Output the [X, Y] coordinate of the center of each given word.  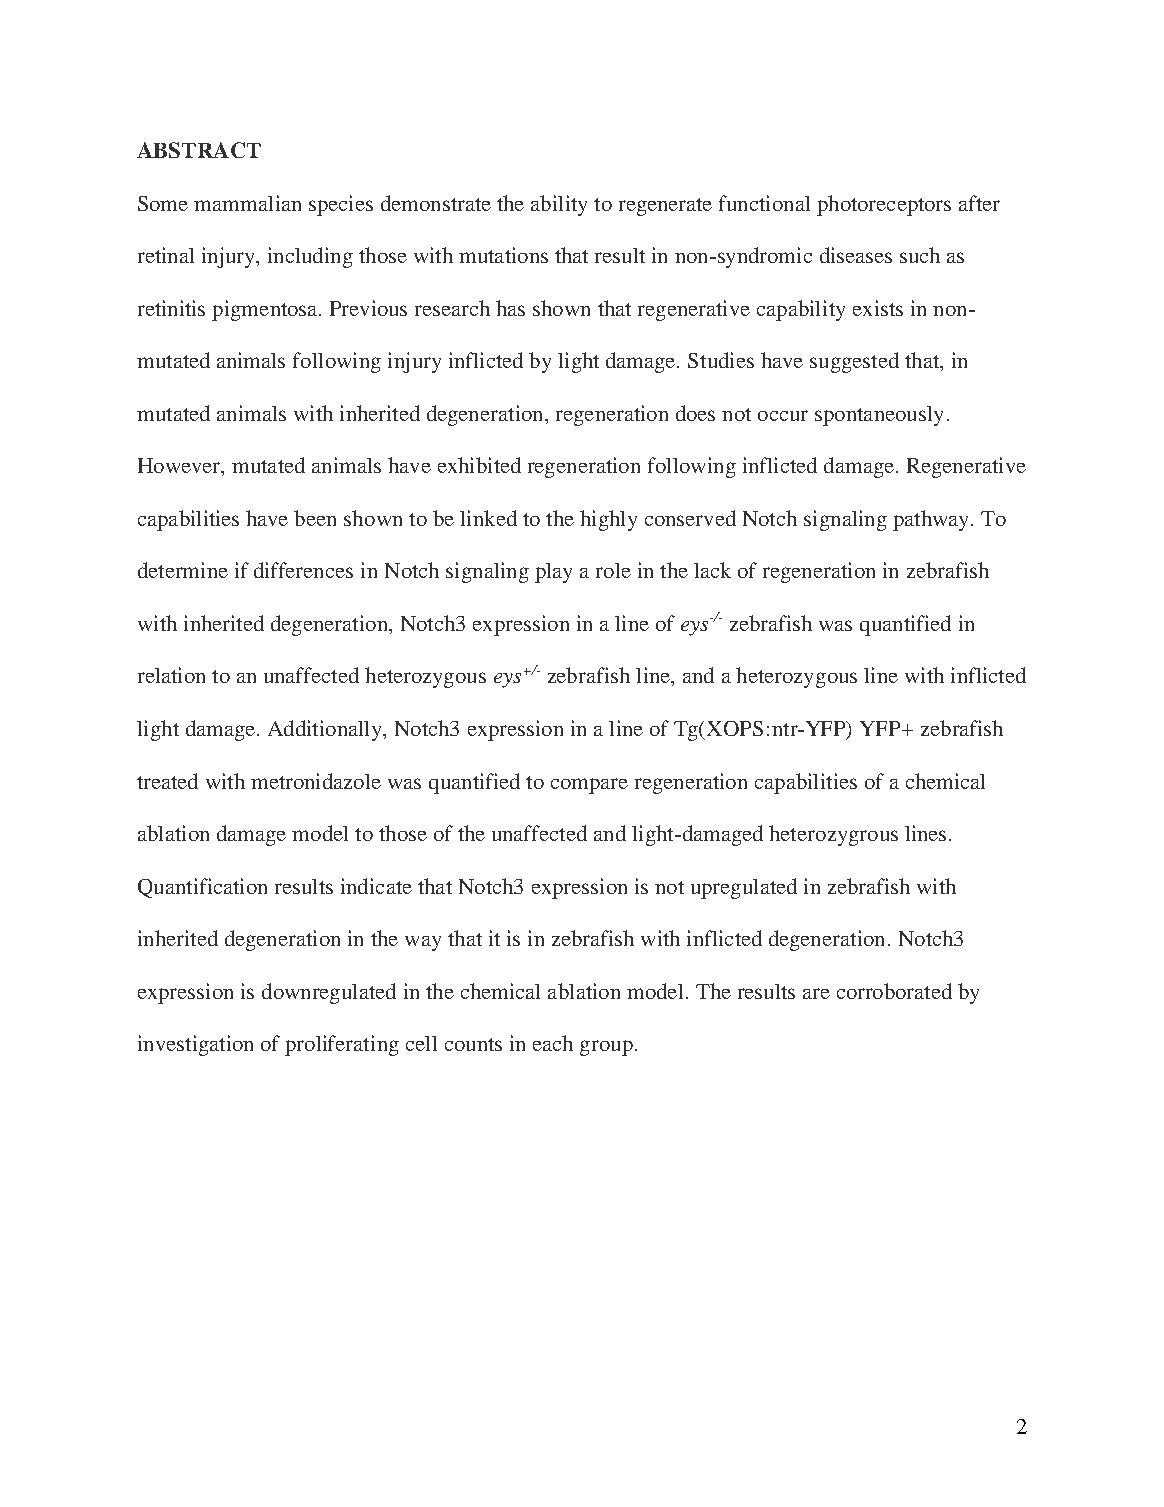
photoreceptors [884, 205]
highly [608, 520]
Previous [368, 308]
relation [171, 675]
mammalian [247, 203]
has [510, 308]
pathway [932, 520]
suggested [854, 362]
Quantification [202, 888]
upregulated [744, 888]
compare [589, 786]
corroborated [894, 991]
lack [712, 570]
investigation [195, 1045]
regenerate [665, 207]
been [315, 518]
